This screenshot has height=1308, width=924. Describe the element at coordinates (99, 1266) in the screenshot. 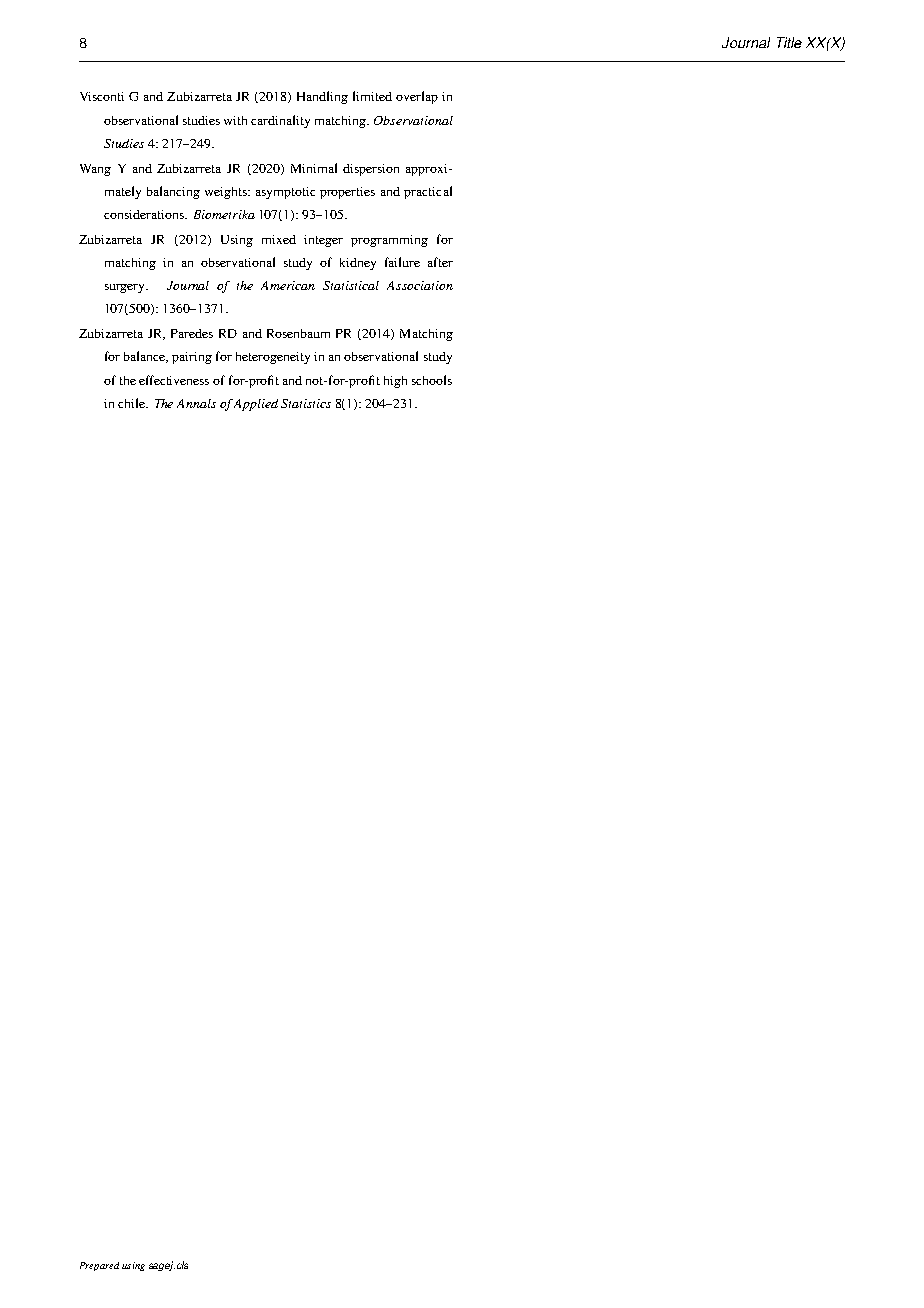

I see `Prepared` at that location.
